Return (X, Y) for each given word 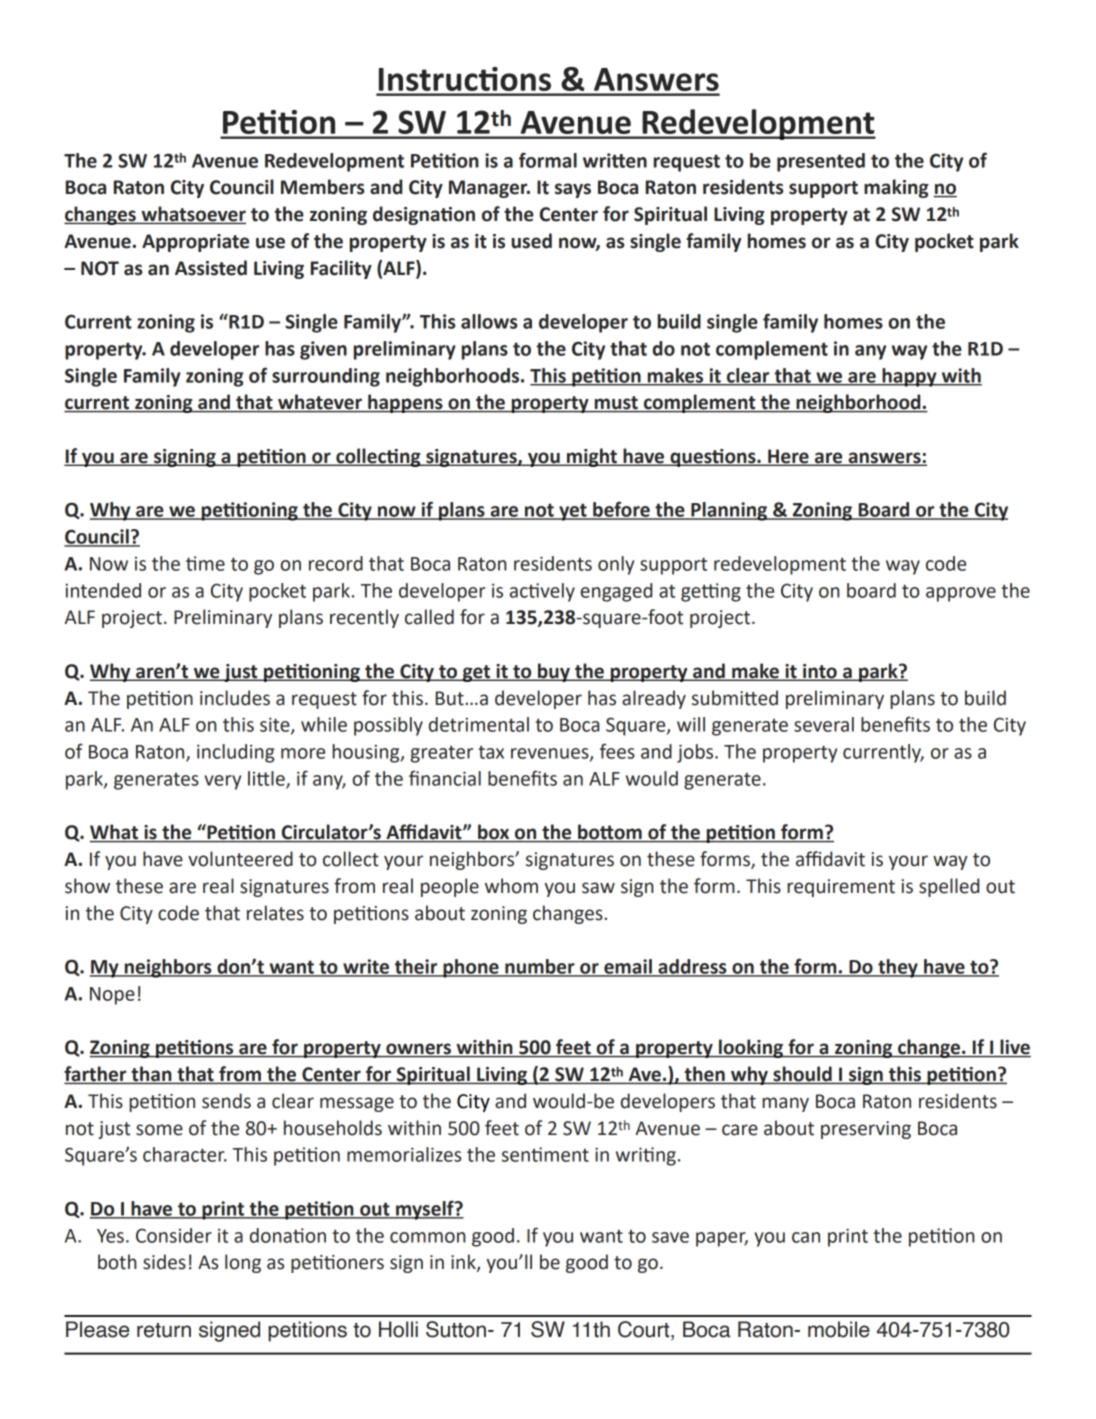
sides (164, 1262)
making (896, 188)
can (806, 1237)
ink (464, 1263)
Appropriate (195, 243)
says (573, 190)
